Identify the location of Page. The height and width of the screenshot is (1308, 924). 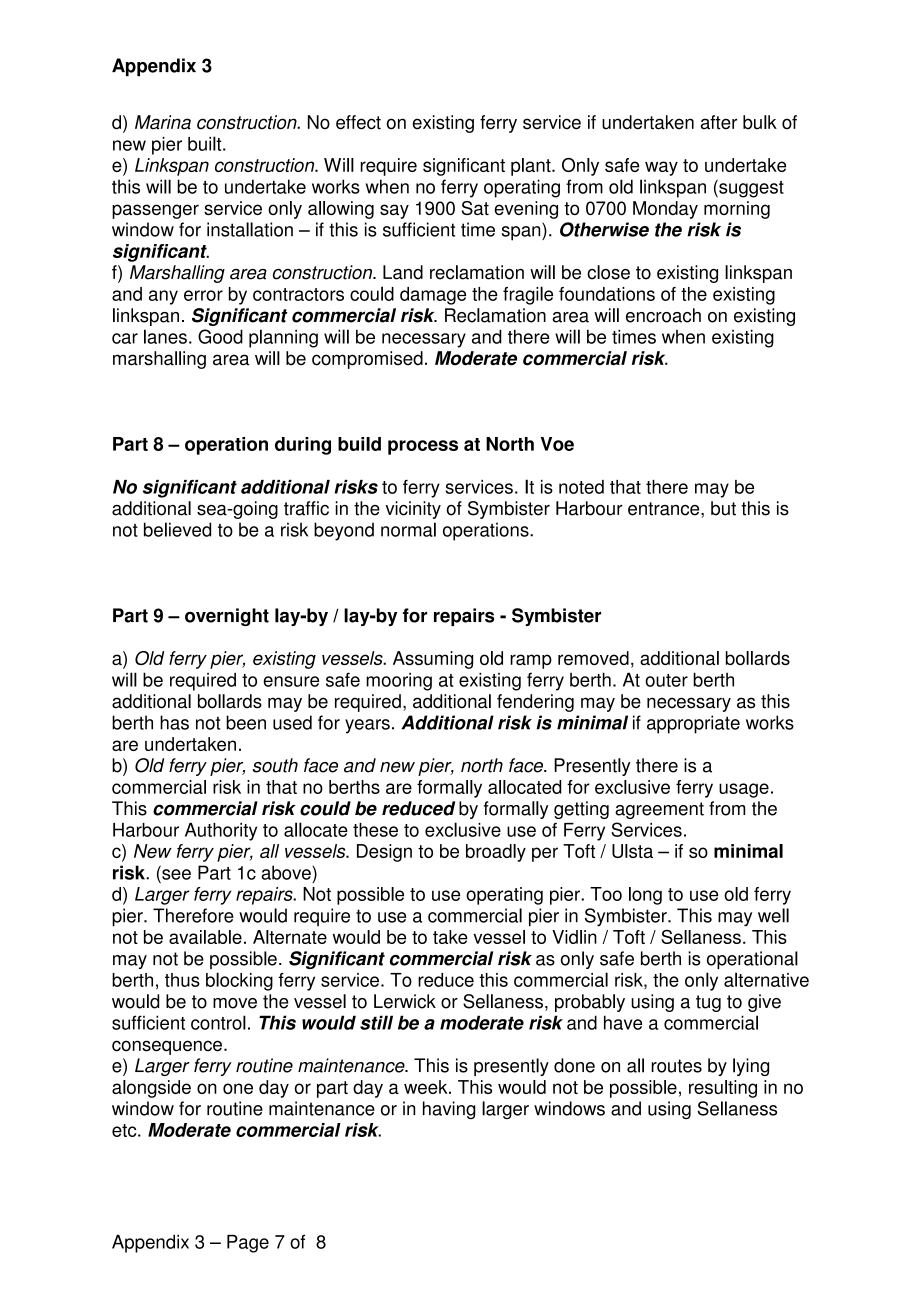
(248, 1244).
